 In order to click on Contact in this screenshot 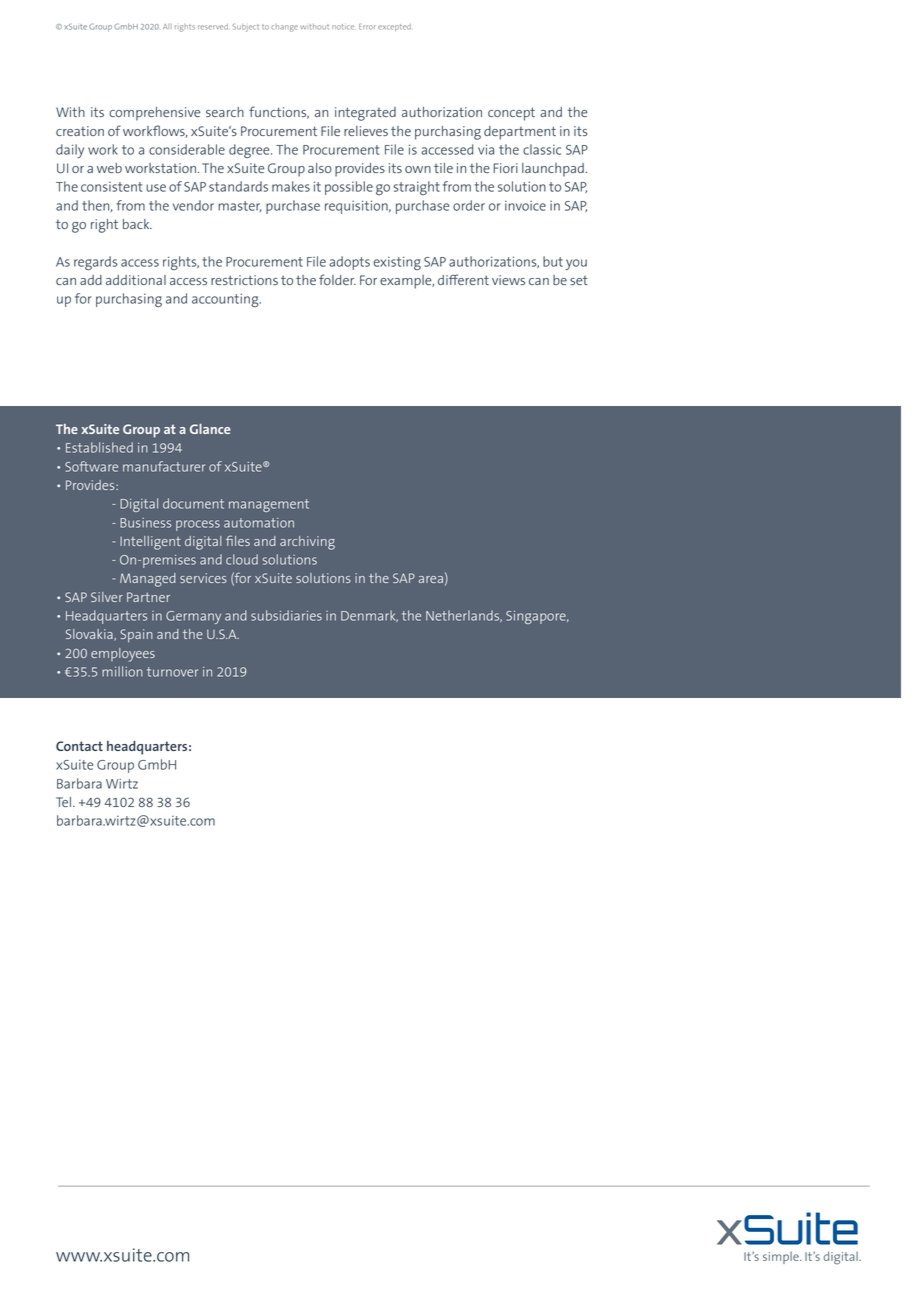, I will do `click(79, 746)`.
